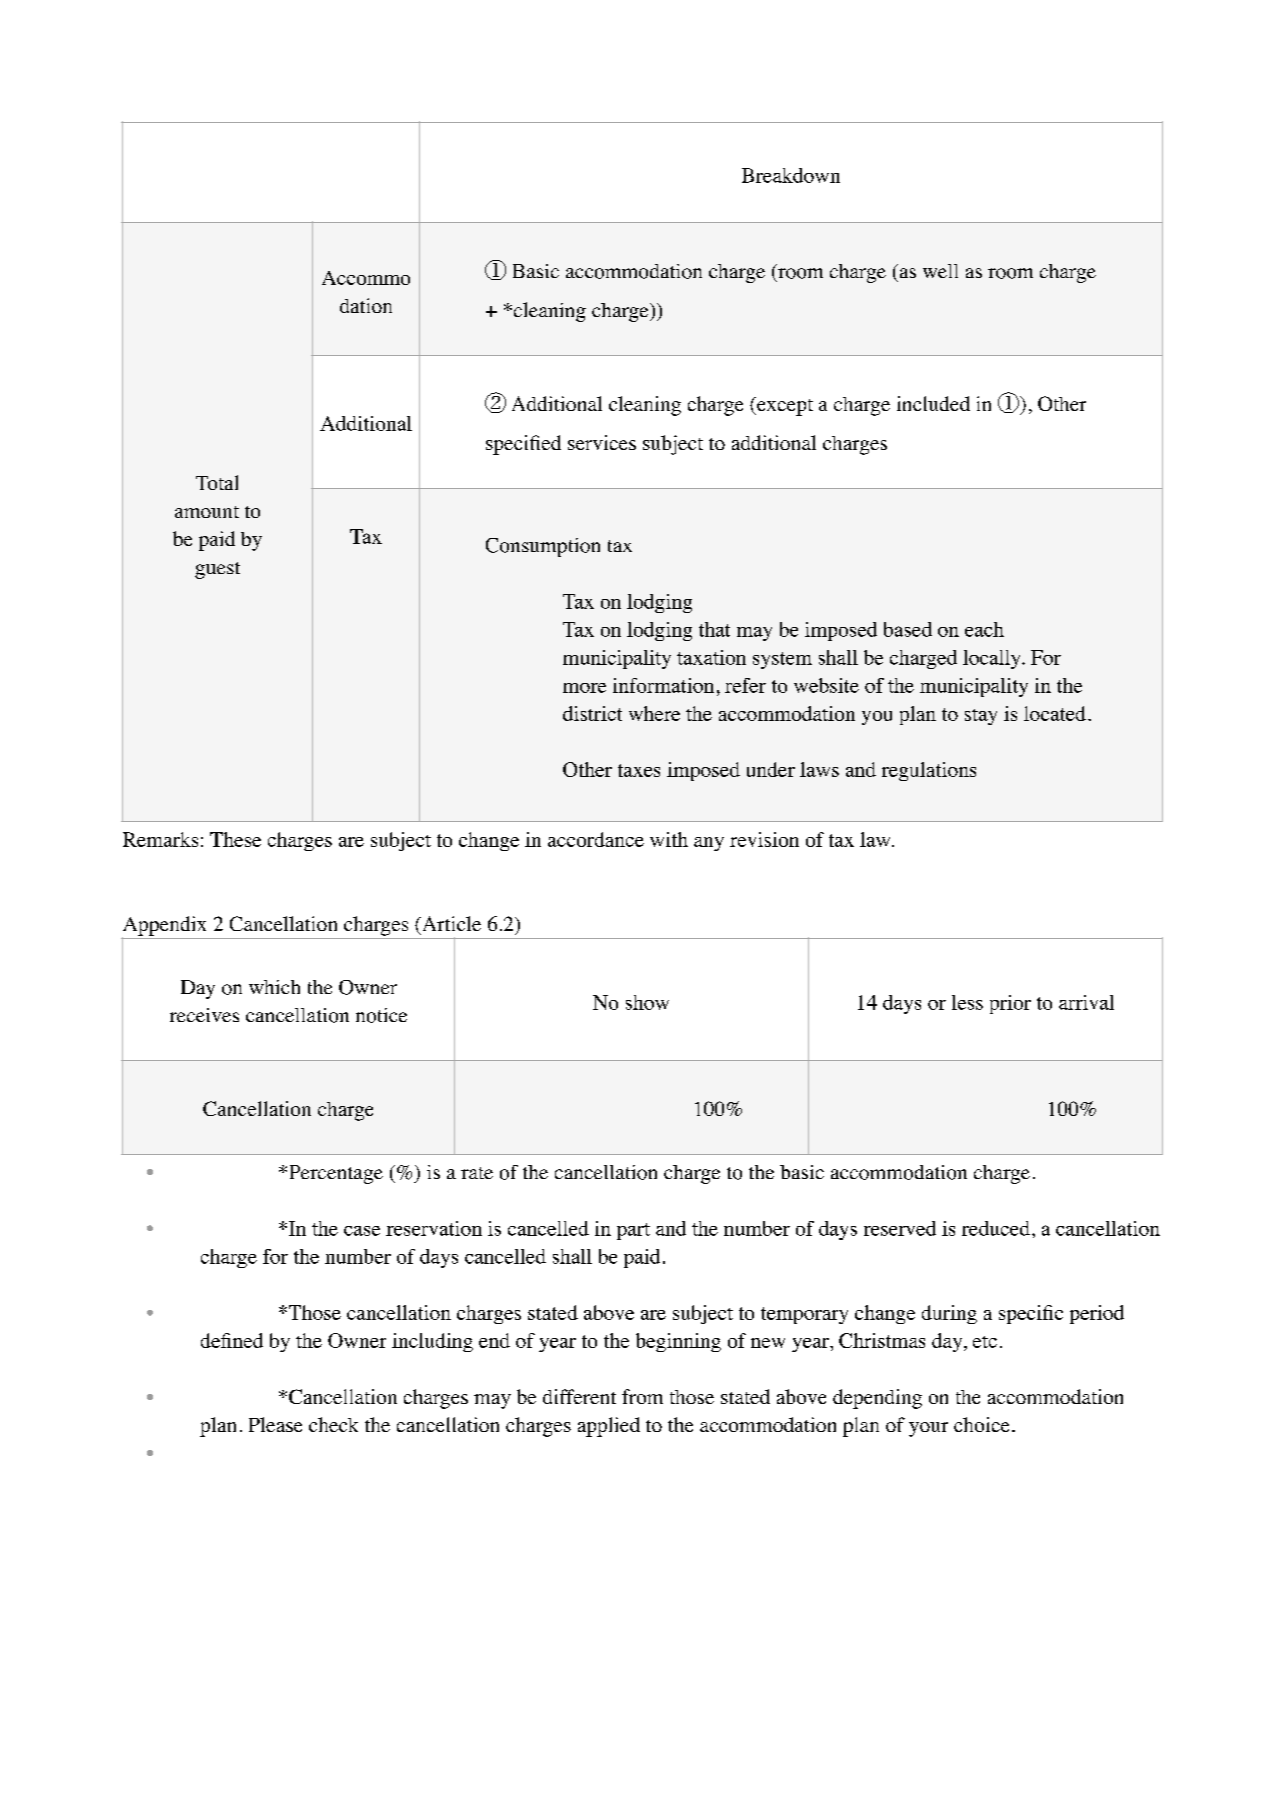 The height and width of the document is (1818, 1285). What do you see at coordinates (217, 482) in the document?
I see `Total` at bounding box center [217, 482].
